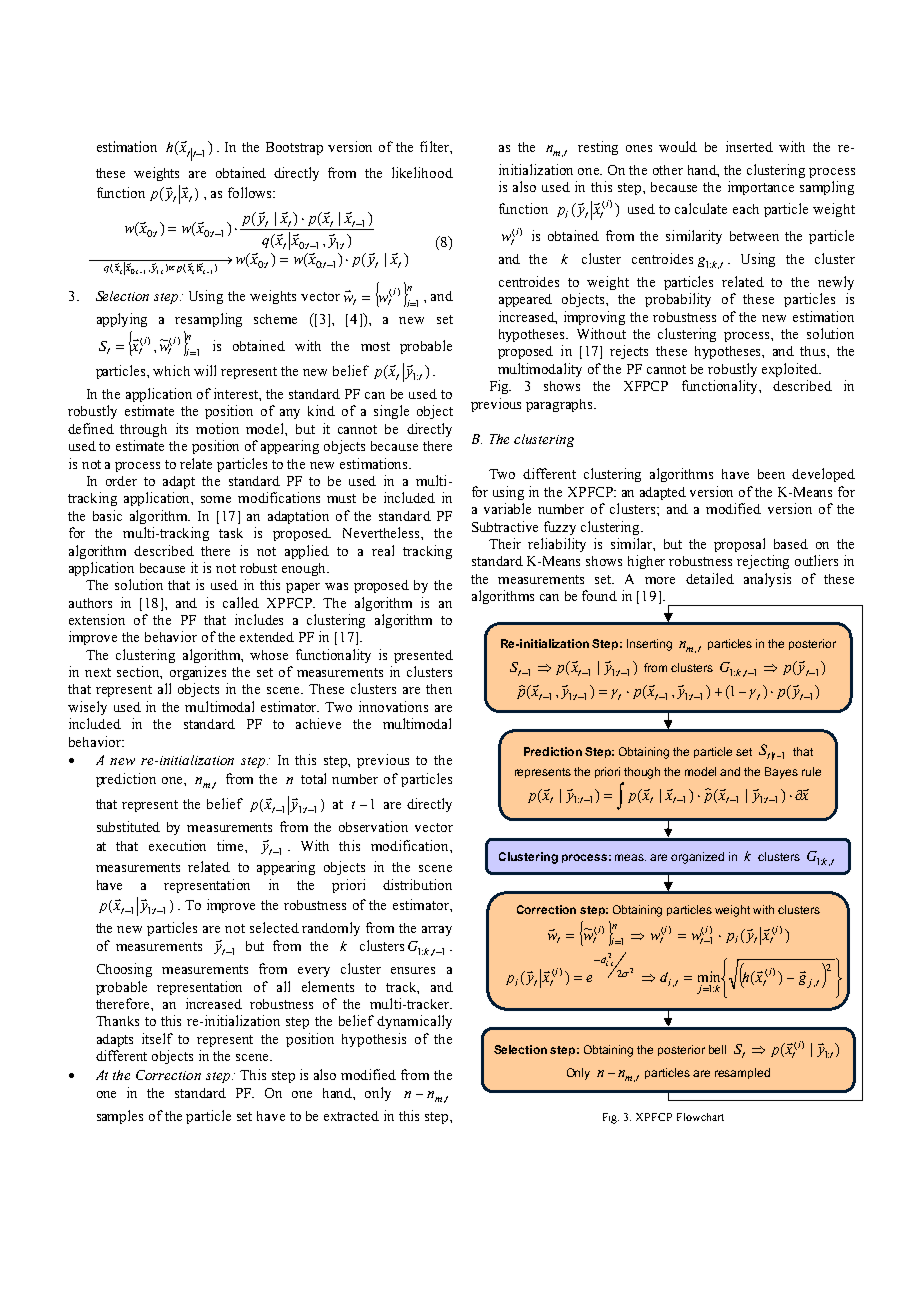 The width and height of the screenshot is (924, 1308). What do you see at coordinates (422, 172) in the screenshot?
I see `likelihood` at bounding box center [422, 172].
